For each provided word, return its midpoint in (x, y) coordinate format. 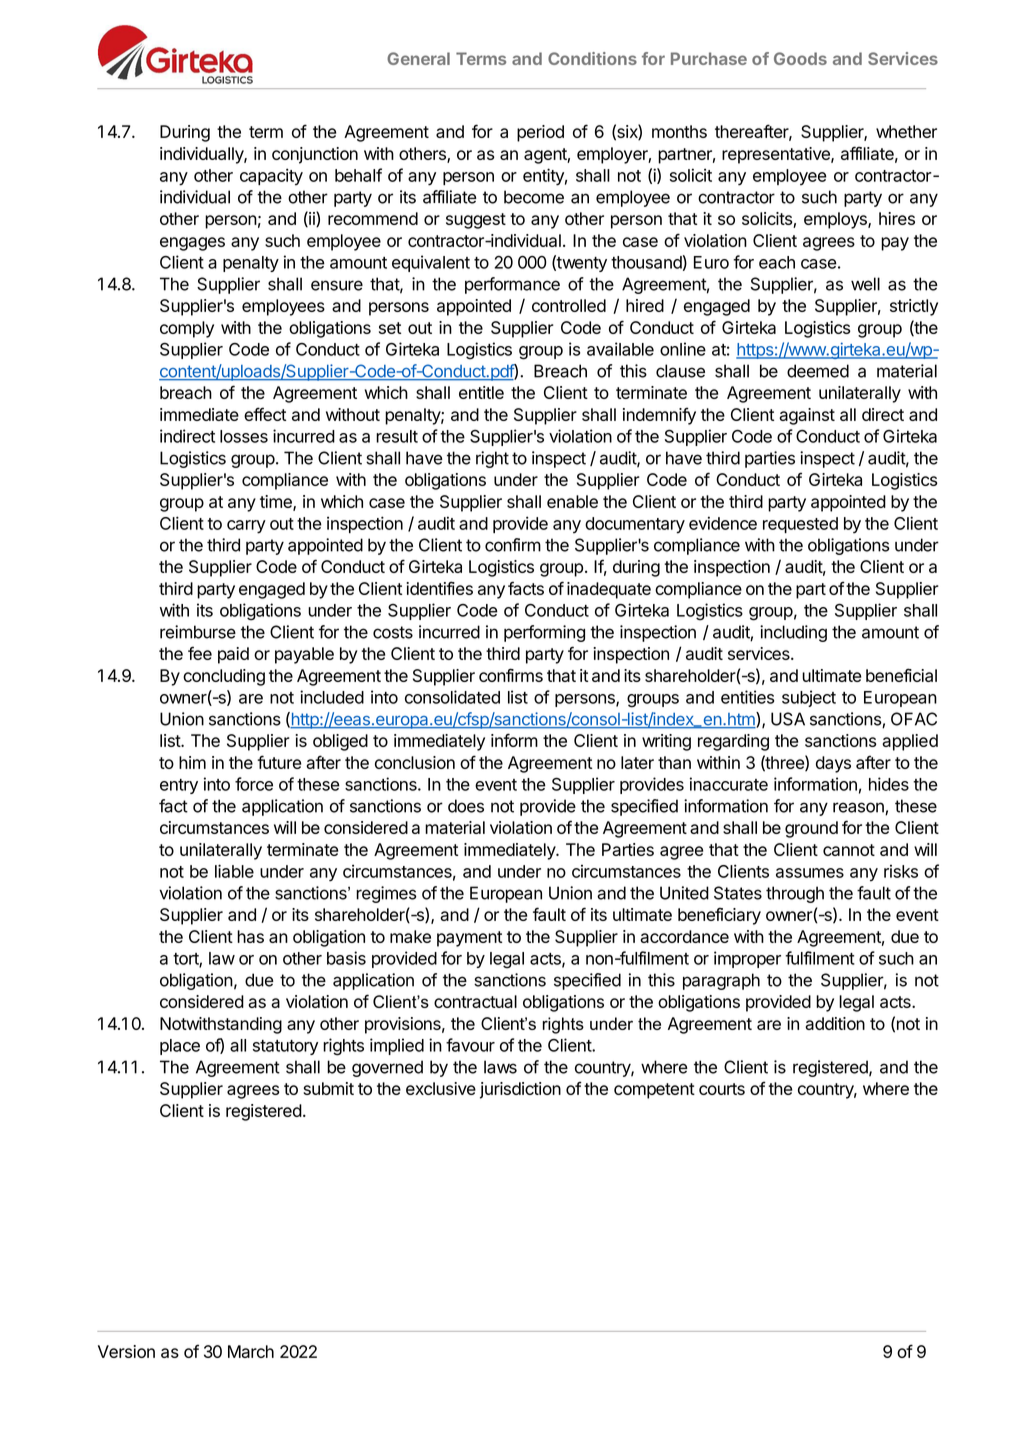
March (251, 1351)
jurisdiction (520, 1090)
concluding (224, 677)
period (540, 133)
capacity (271, 177)
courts (722, 1089)
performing (544, 633)
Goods (800, 58)
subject (809, 698)
